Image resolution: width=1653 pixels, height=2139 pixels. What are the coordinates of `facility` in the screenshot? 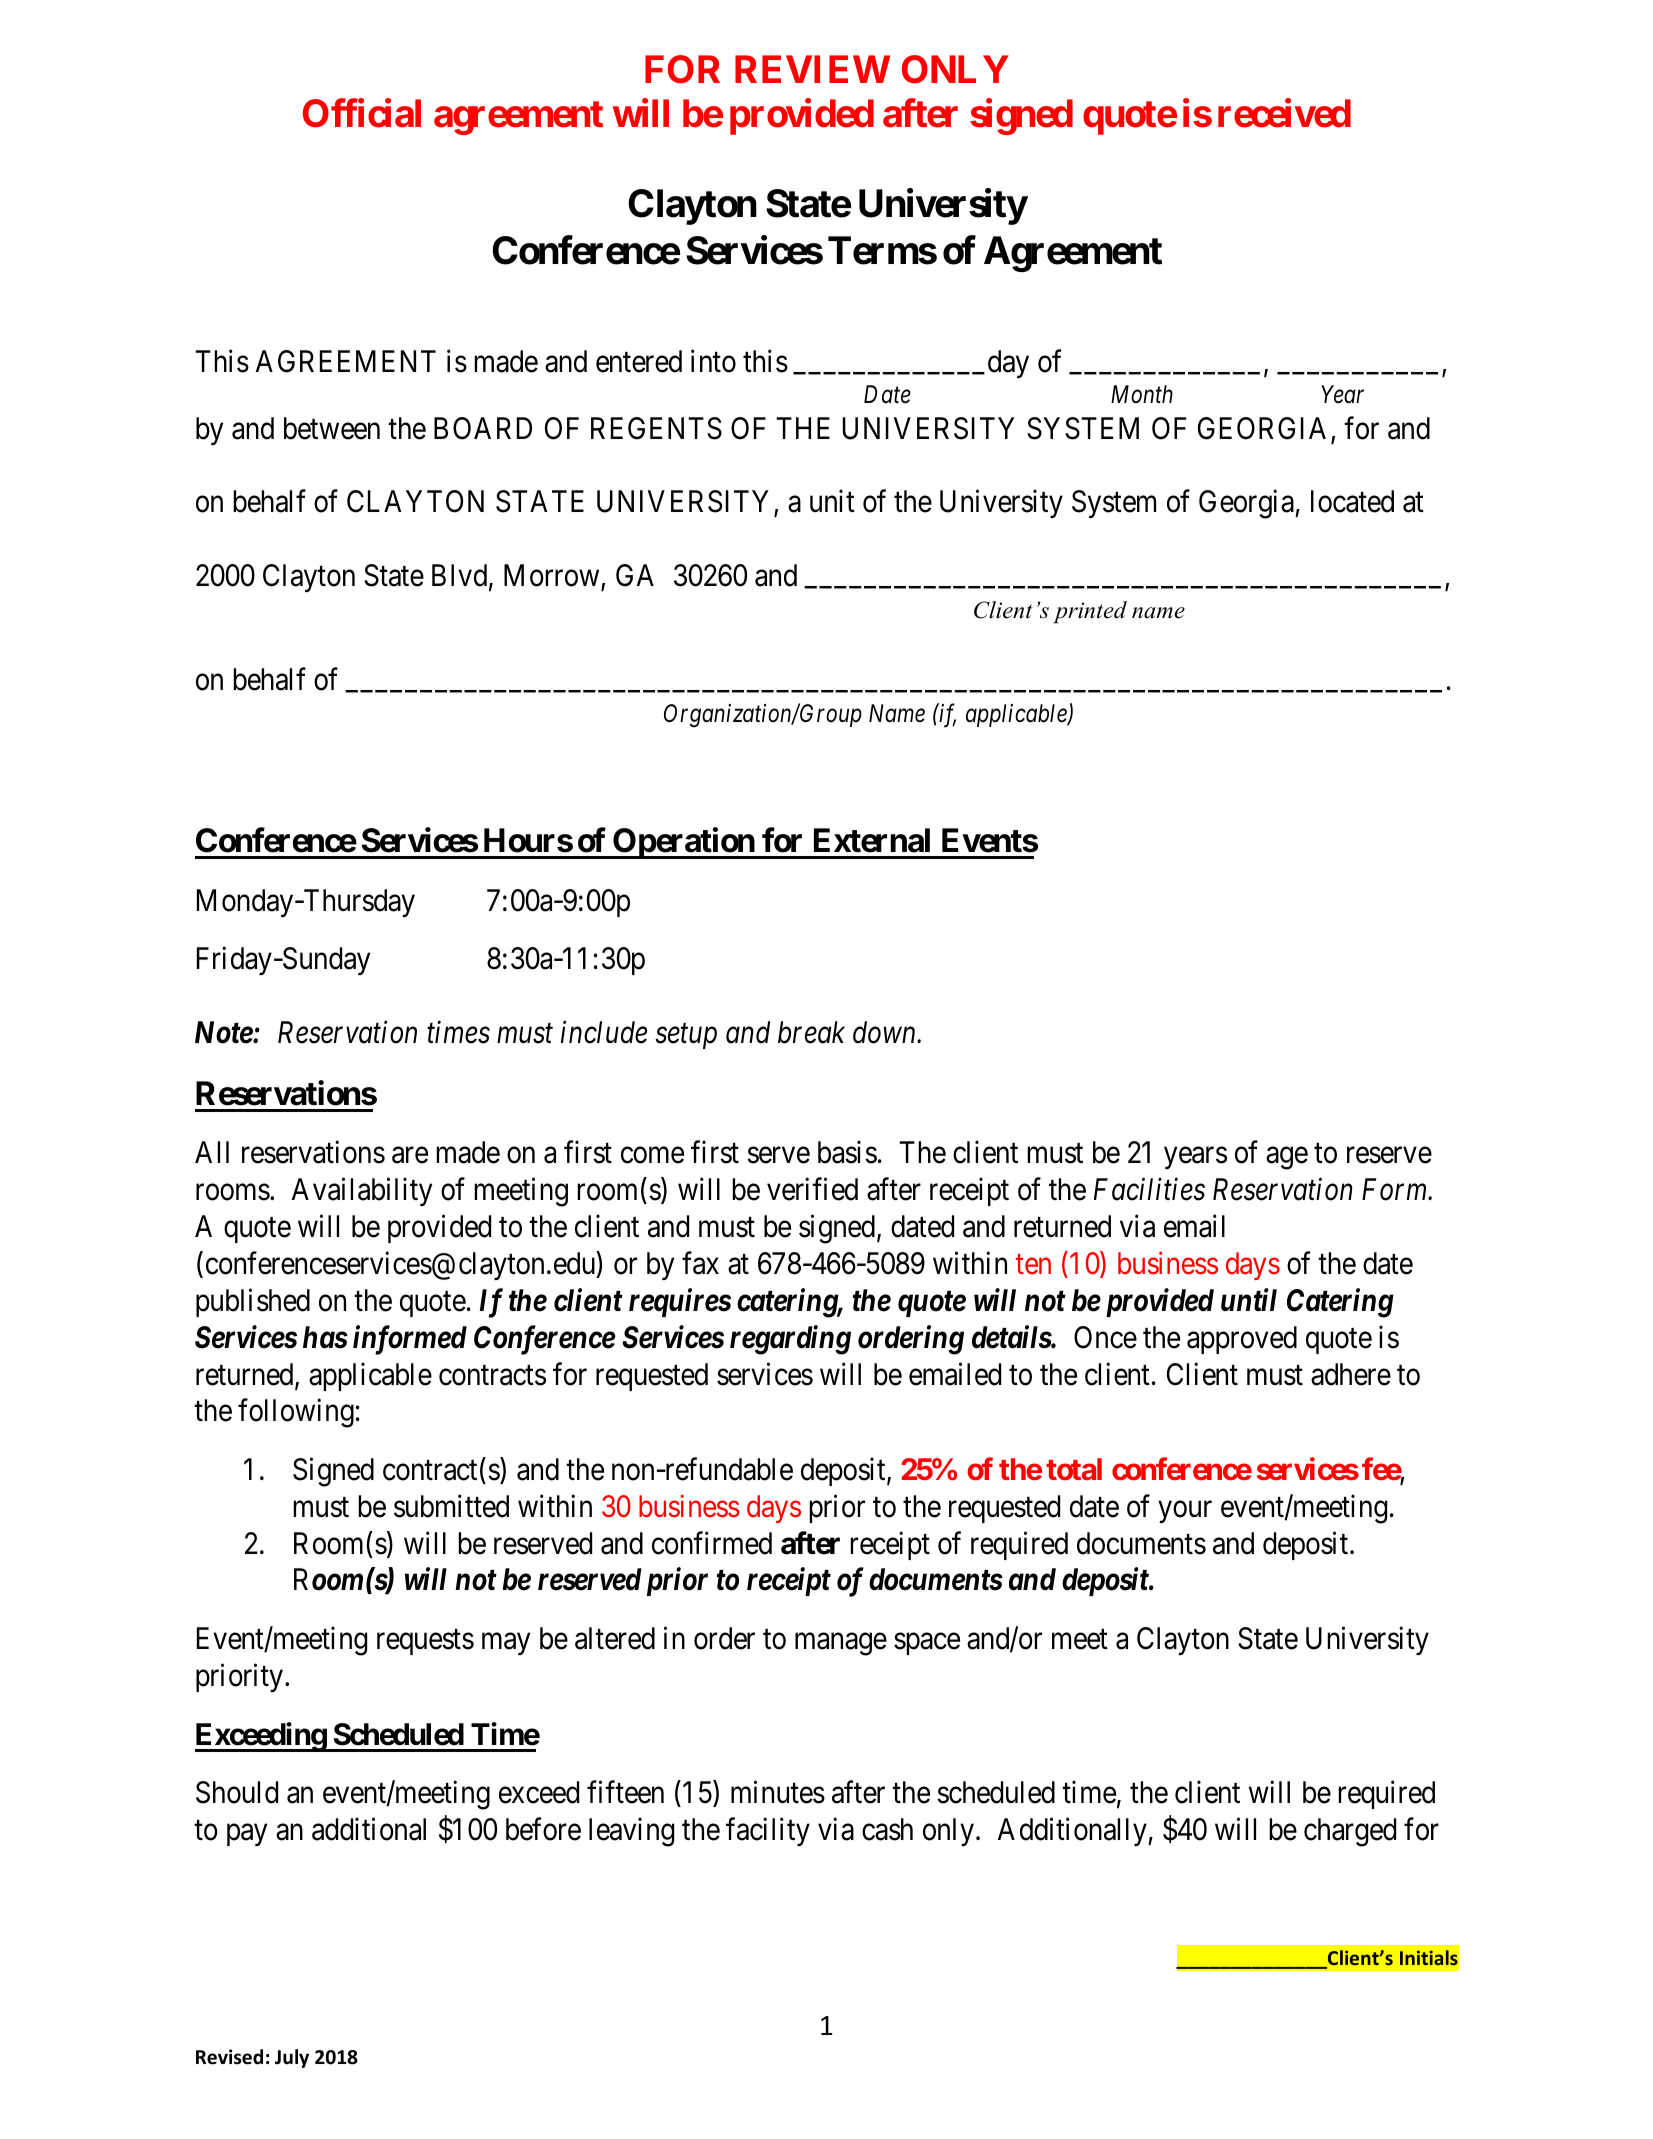 It's located at (768, 1832).
